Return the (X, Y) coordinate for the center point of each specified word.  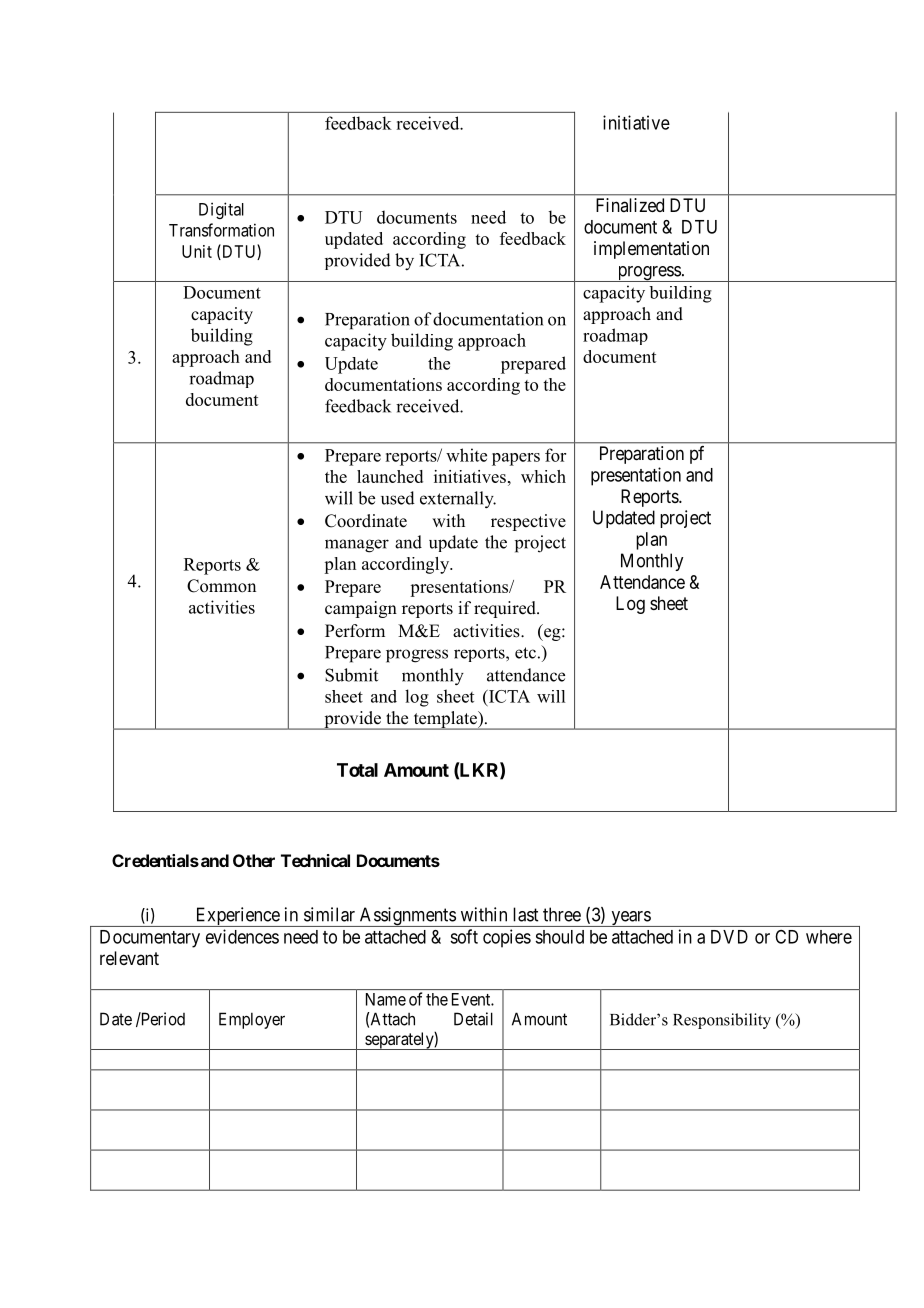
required (506, 609)
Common (221, 586)
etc (525, 653)
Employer (252, 1020)
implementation (651, 250)
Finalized (630, 205)
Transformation (221, 230)
